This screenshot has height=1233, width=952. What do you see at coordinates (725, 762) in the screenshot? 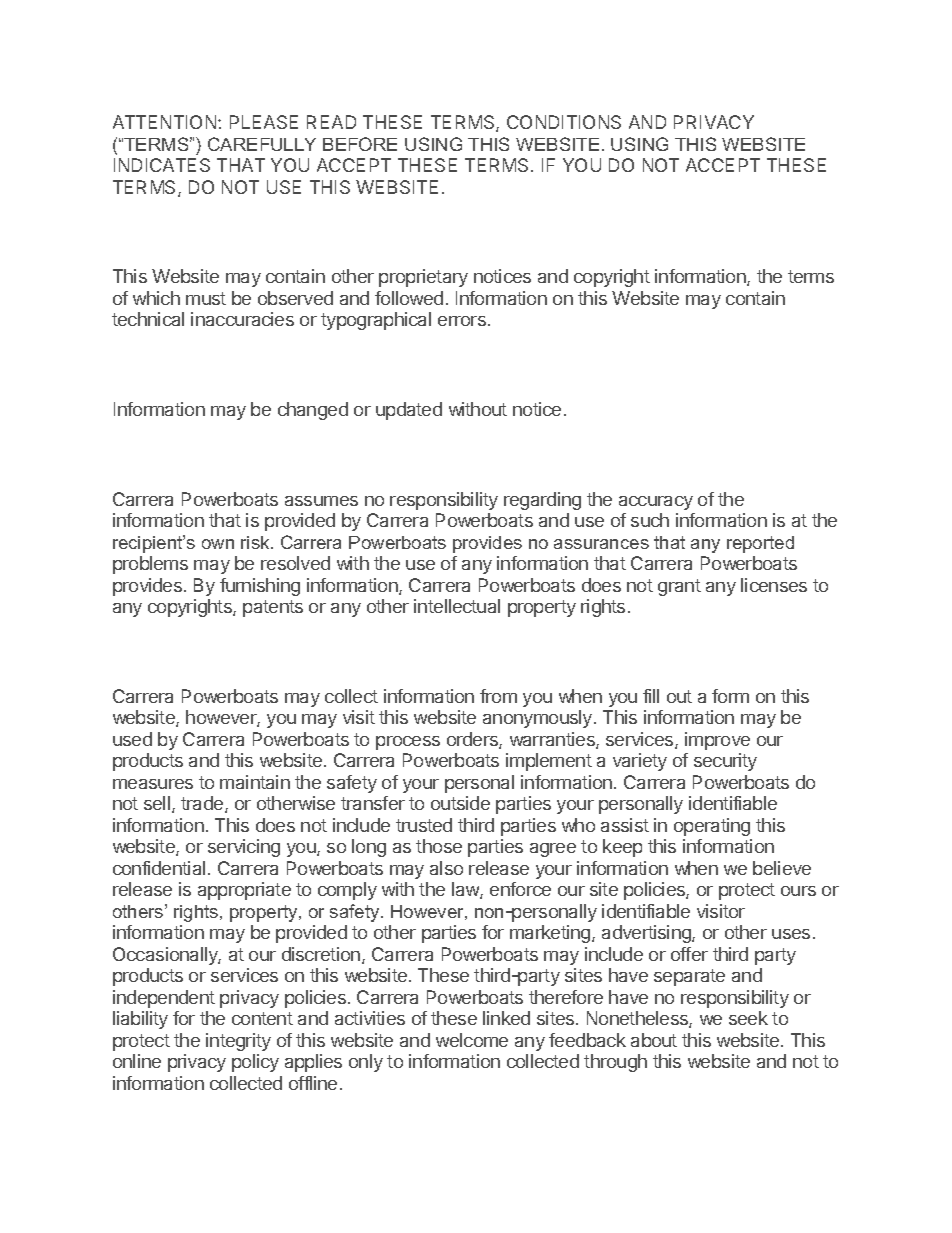
I see `security` at bounding box center [725, 762].
